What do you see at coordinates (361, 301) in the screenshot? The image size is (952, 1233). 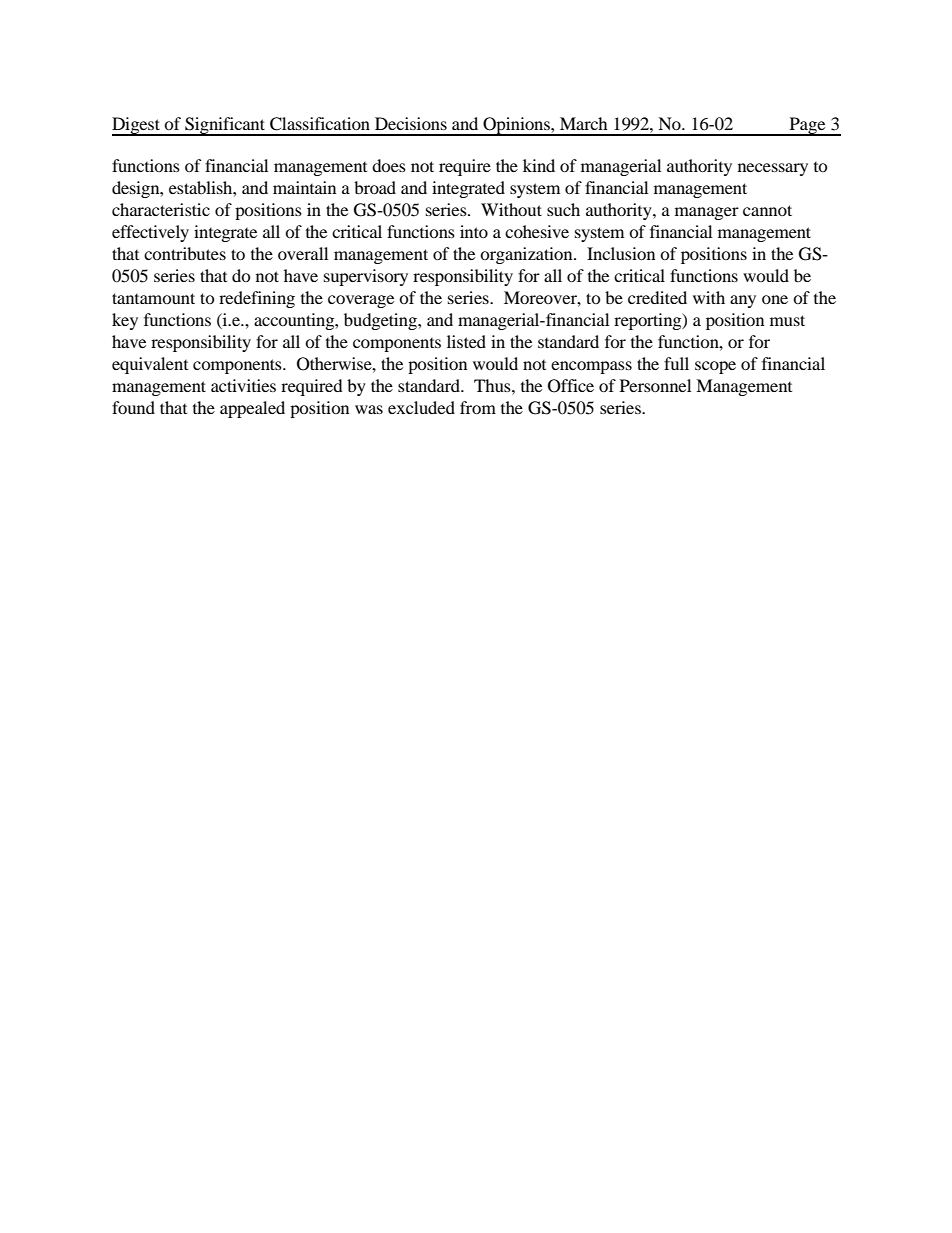 I see `coverage` at bounding box center [361, 301].
